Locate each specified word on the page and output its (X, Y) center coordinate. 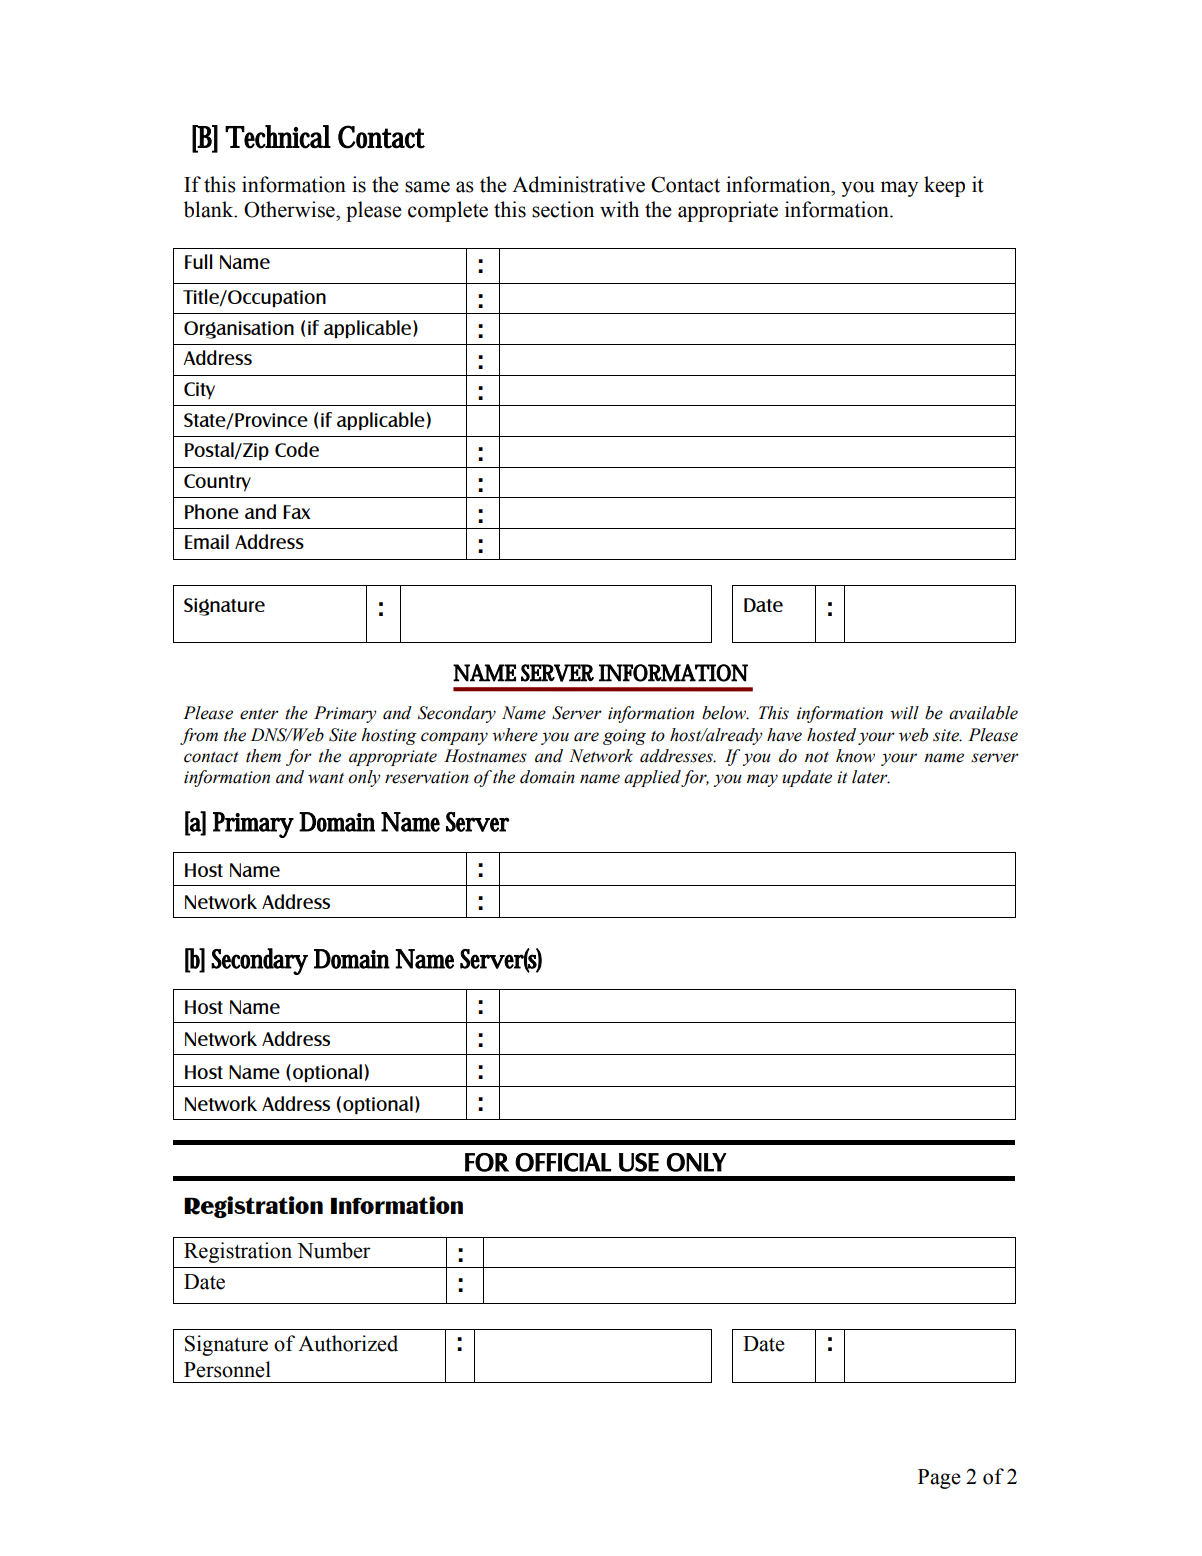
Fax (296, 512)
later (871, 777)
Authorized (348, 1343)
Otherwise (290, 209)
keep (944, 186)
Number (334, 1250)
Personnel (227, 1369)
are (586, 737)
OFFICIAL (563, 1162)
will (904, 713)
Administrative (578, 184)
